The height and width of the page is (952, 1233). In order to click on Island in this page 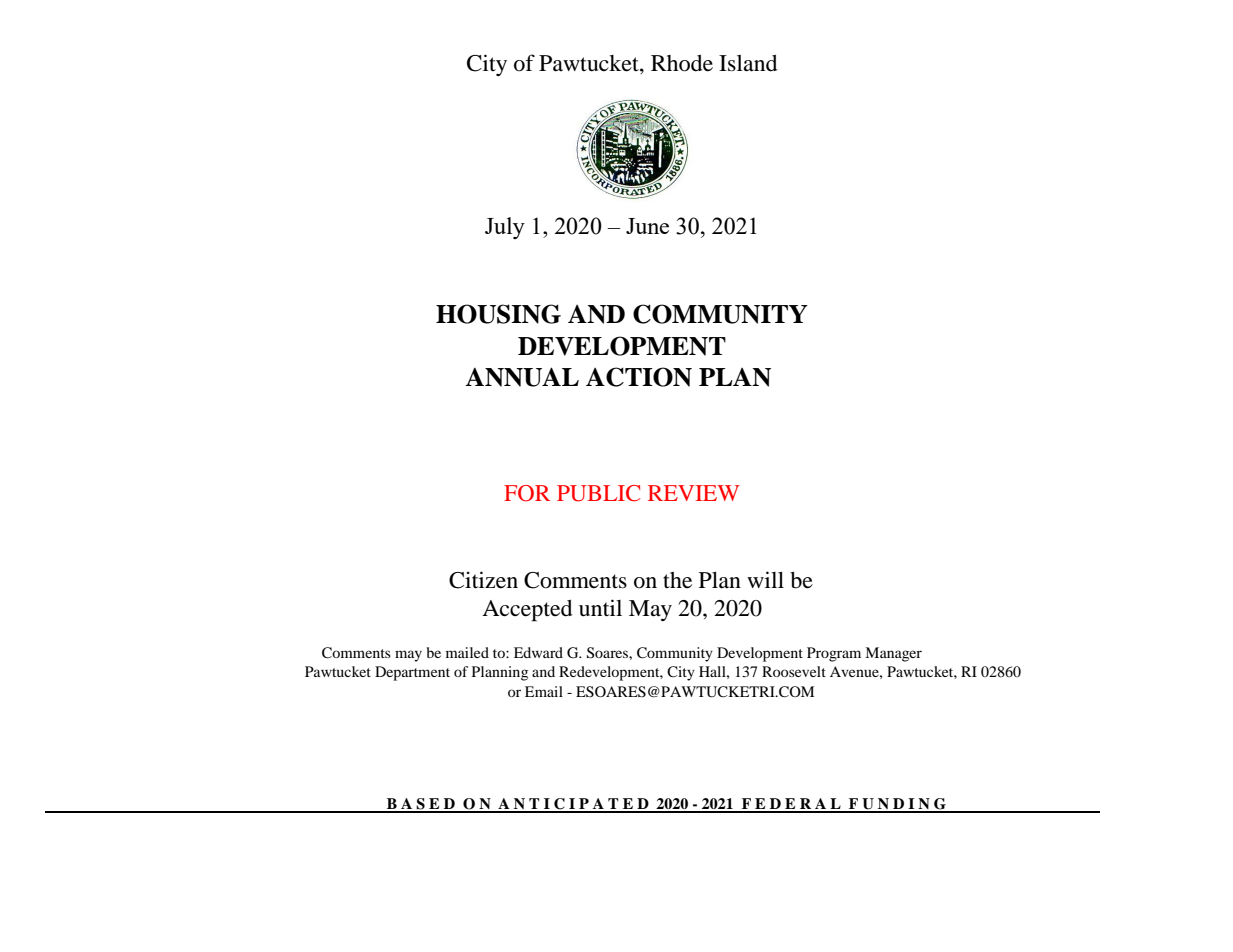, I will do `click(748, 63)`.
